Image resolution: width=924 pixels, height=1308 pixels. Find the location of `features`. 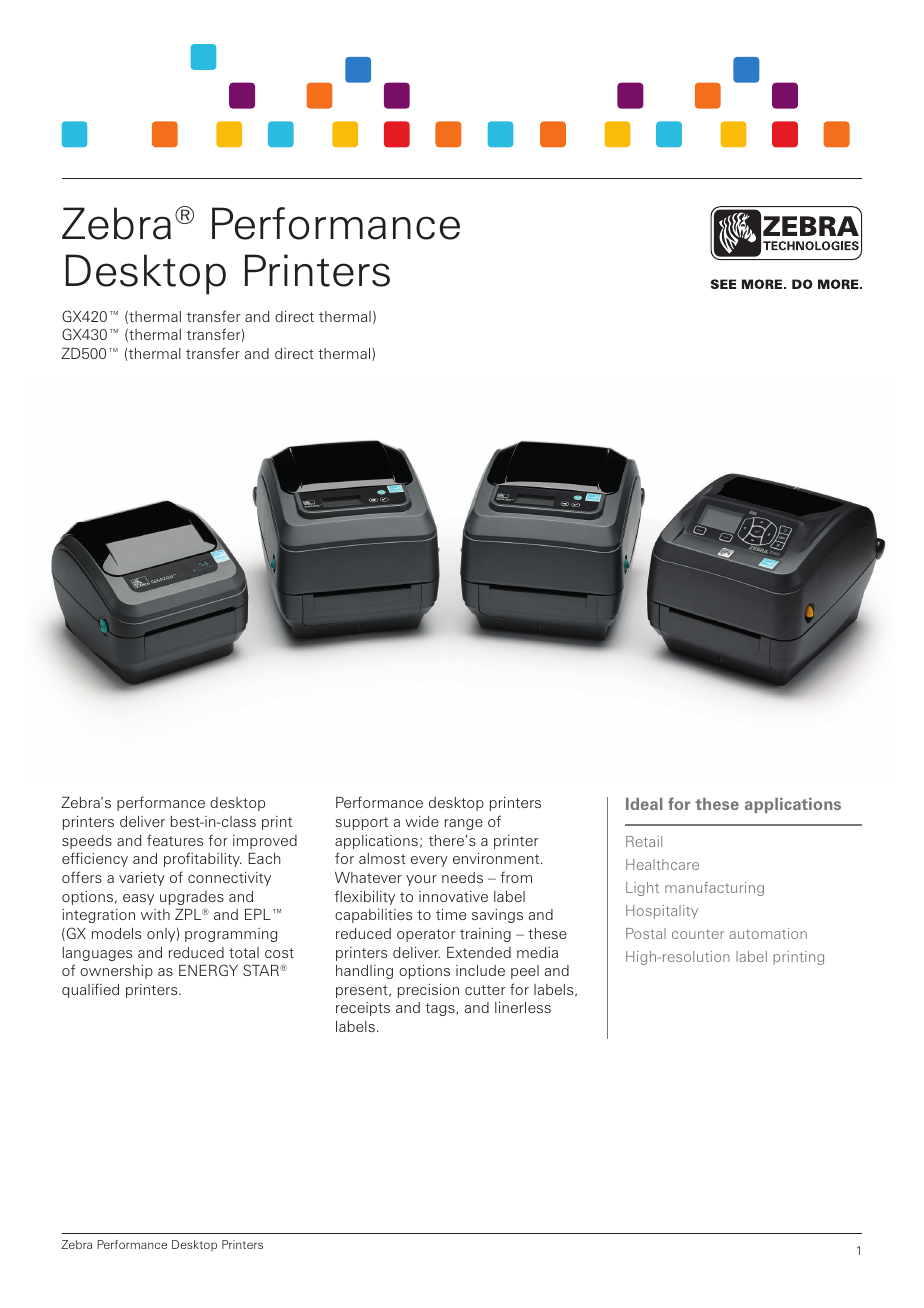

features is located at coordinates (175, 840).
